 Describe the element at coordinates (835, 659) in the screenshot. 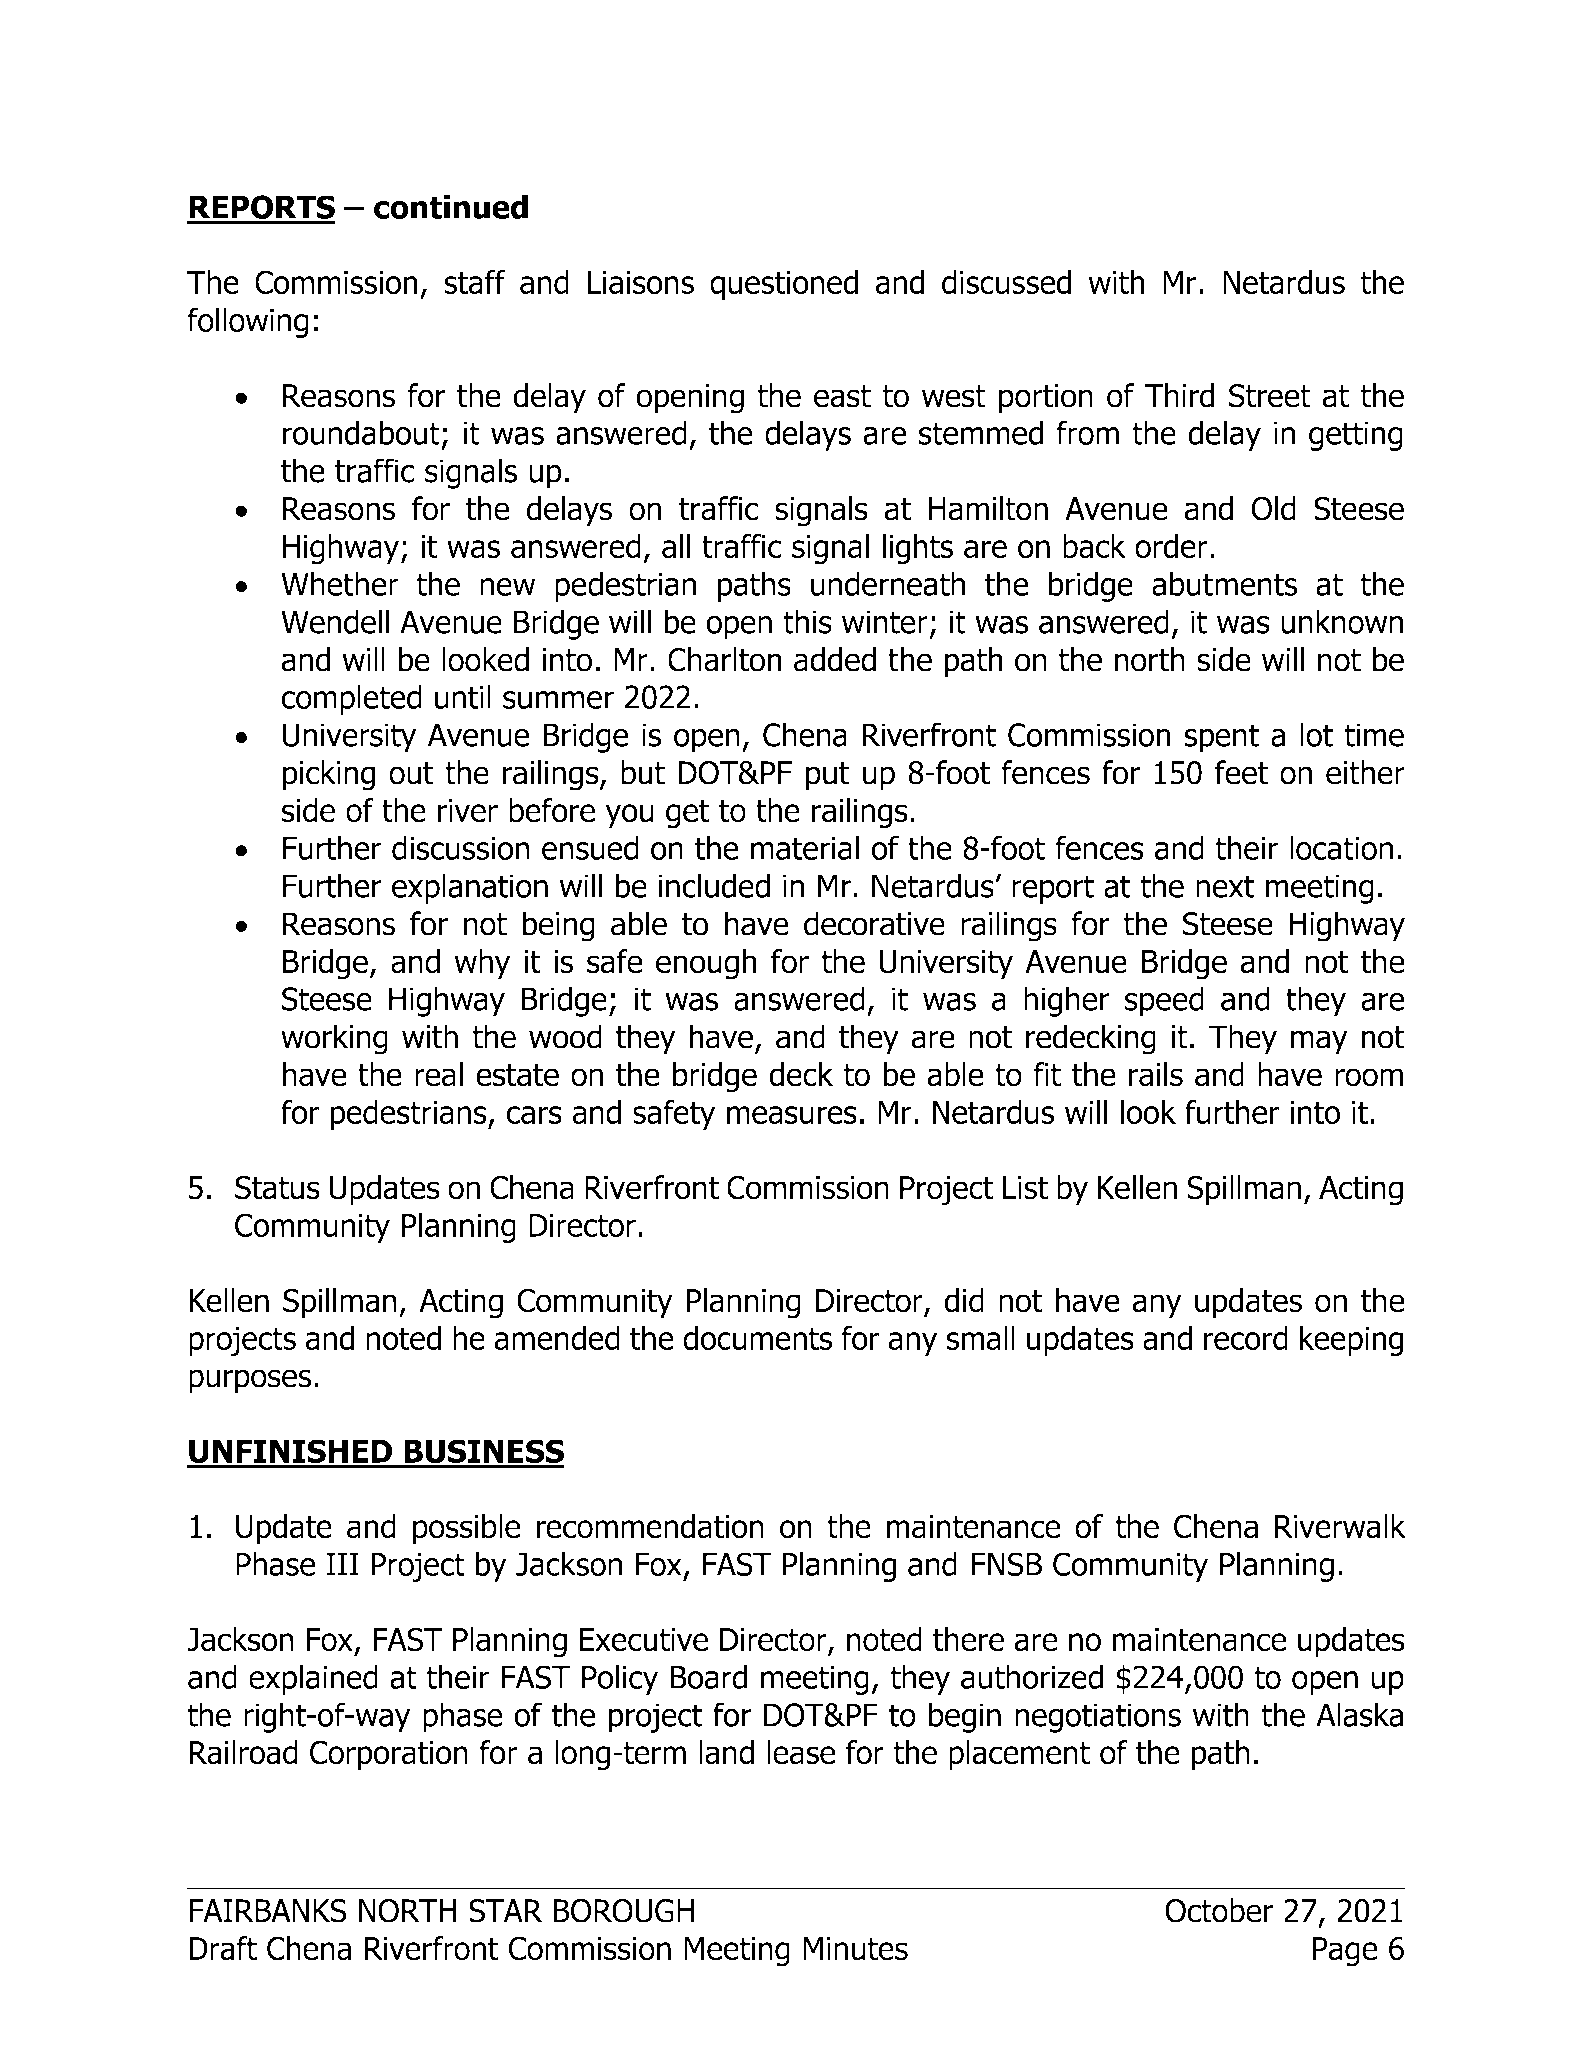

I see `added` at that location.
